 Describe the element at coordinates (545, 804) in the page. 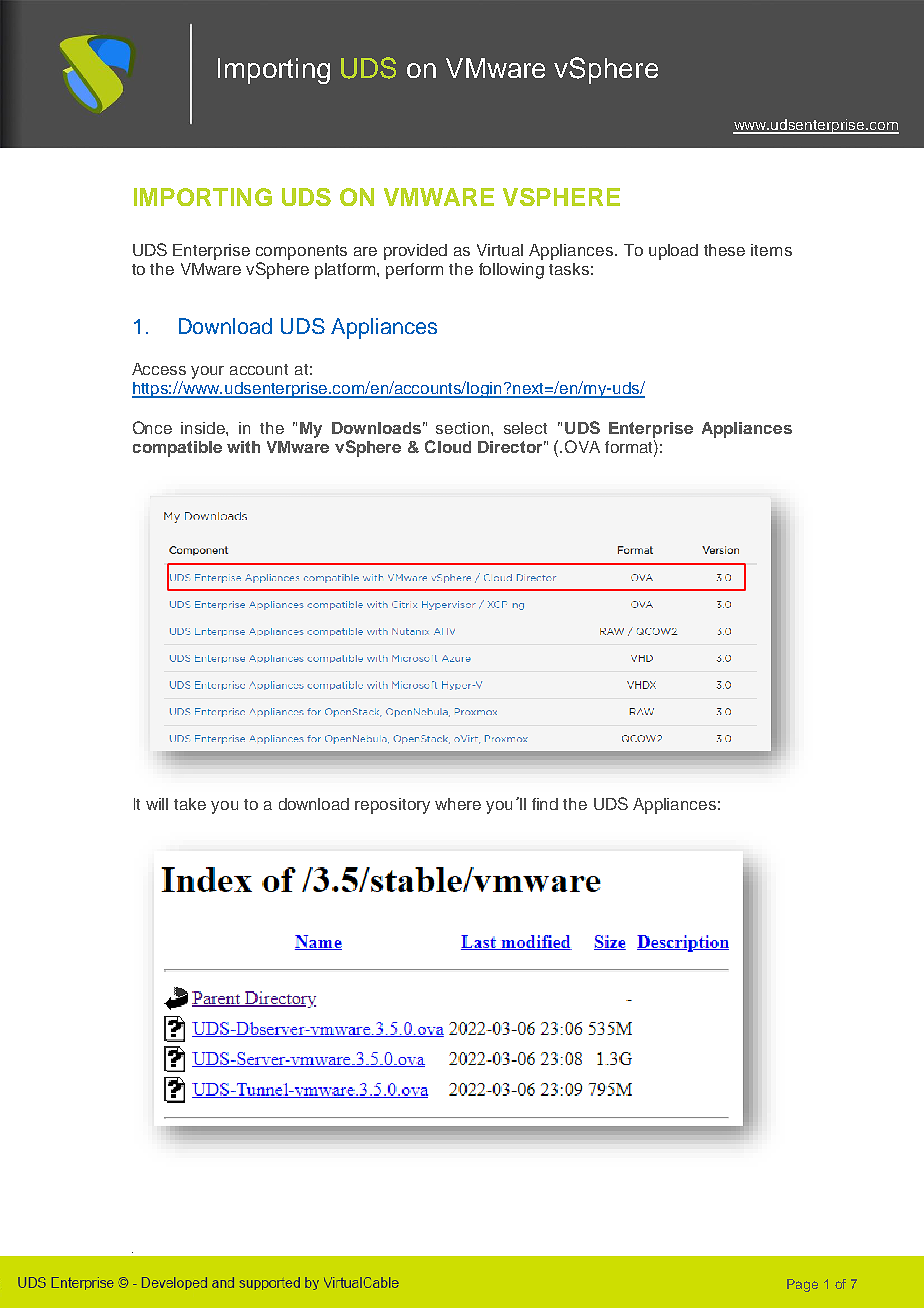

I see `find` at that location.
